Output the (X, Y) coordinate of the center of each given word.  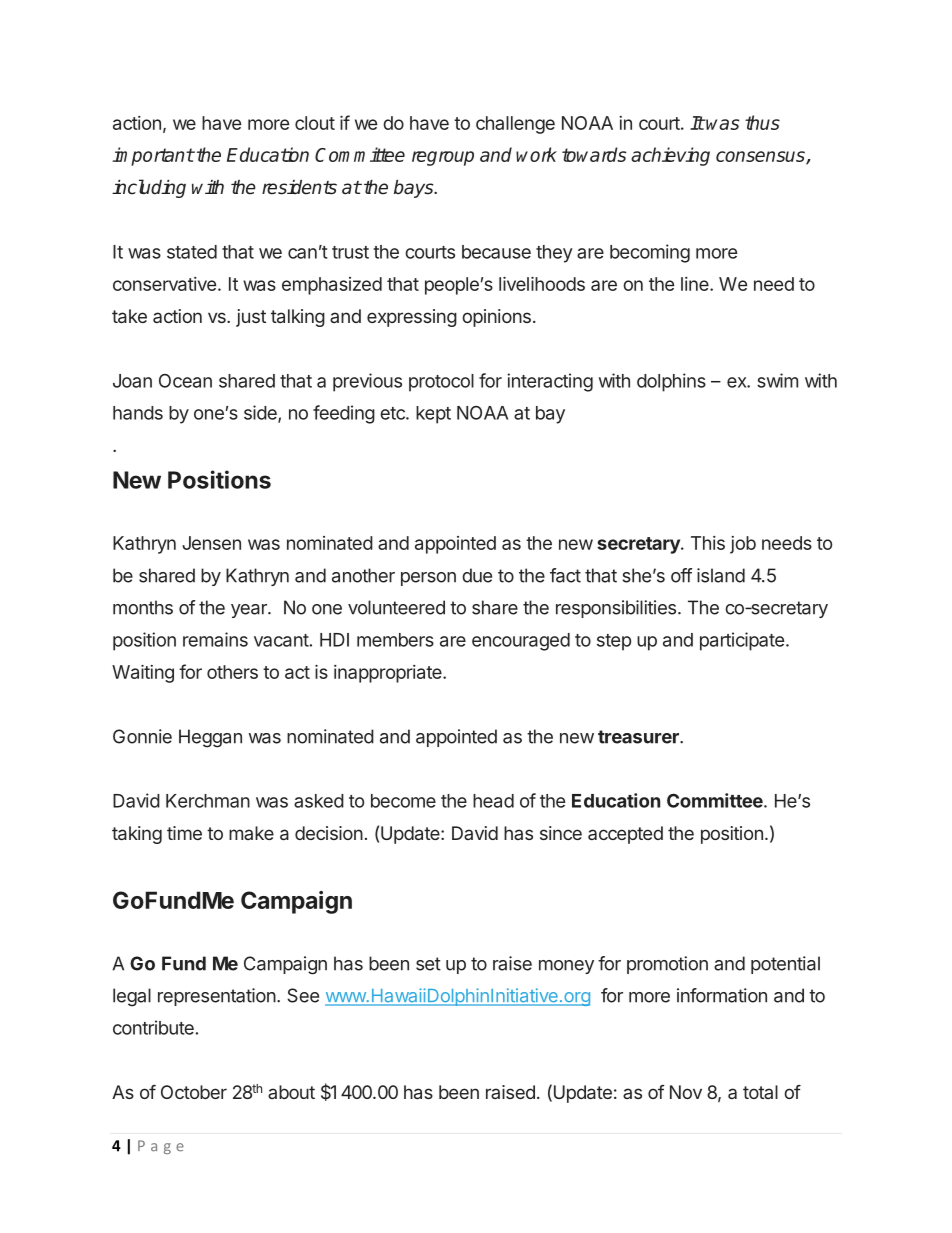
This (708, 543)
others (232, 672)
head (493, 801)
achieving (670, 156)
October (194, 1092)
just (251, 318)
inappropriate (389, 674)
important (153, 156)
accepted (625, 835)
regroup (443, 158)
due (477, 575)
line (696, 284)
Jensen (211, 543)
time (184, 833)
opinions (496, 318)
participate (742, 641)
